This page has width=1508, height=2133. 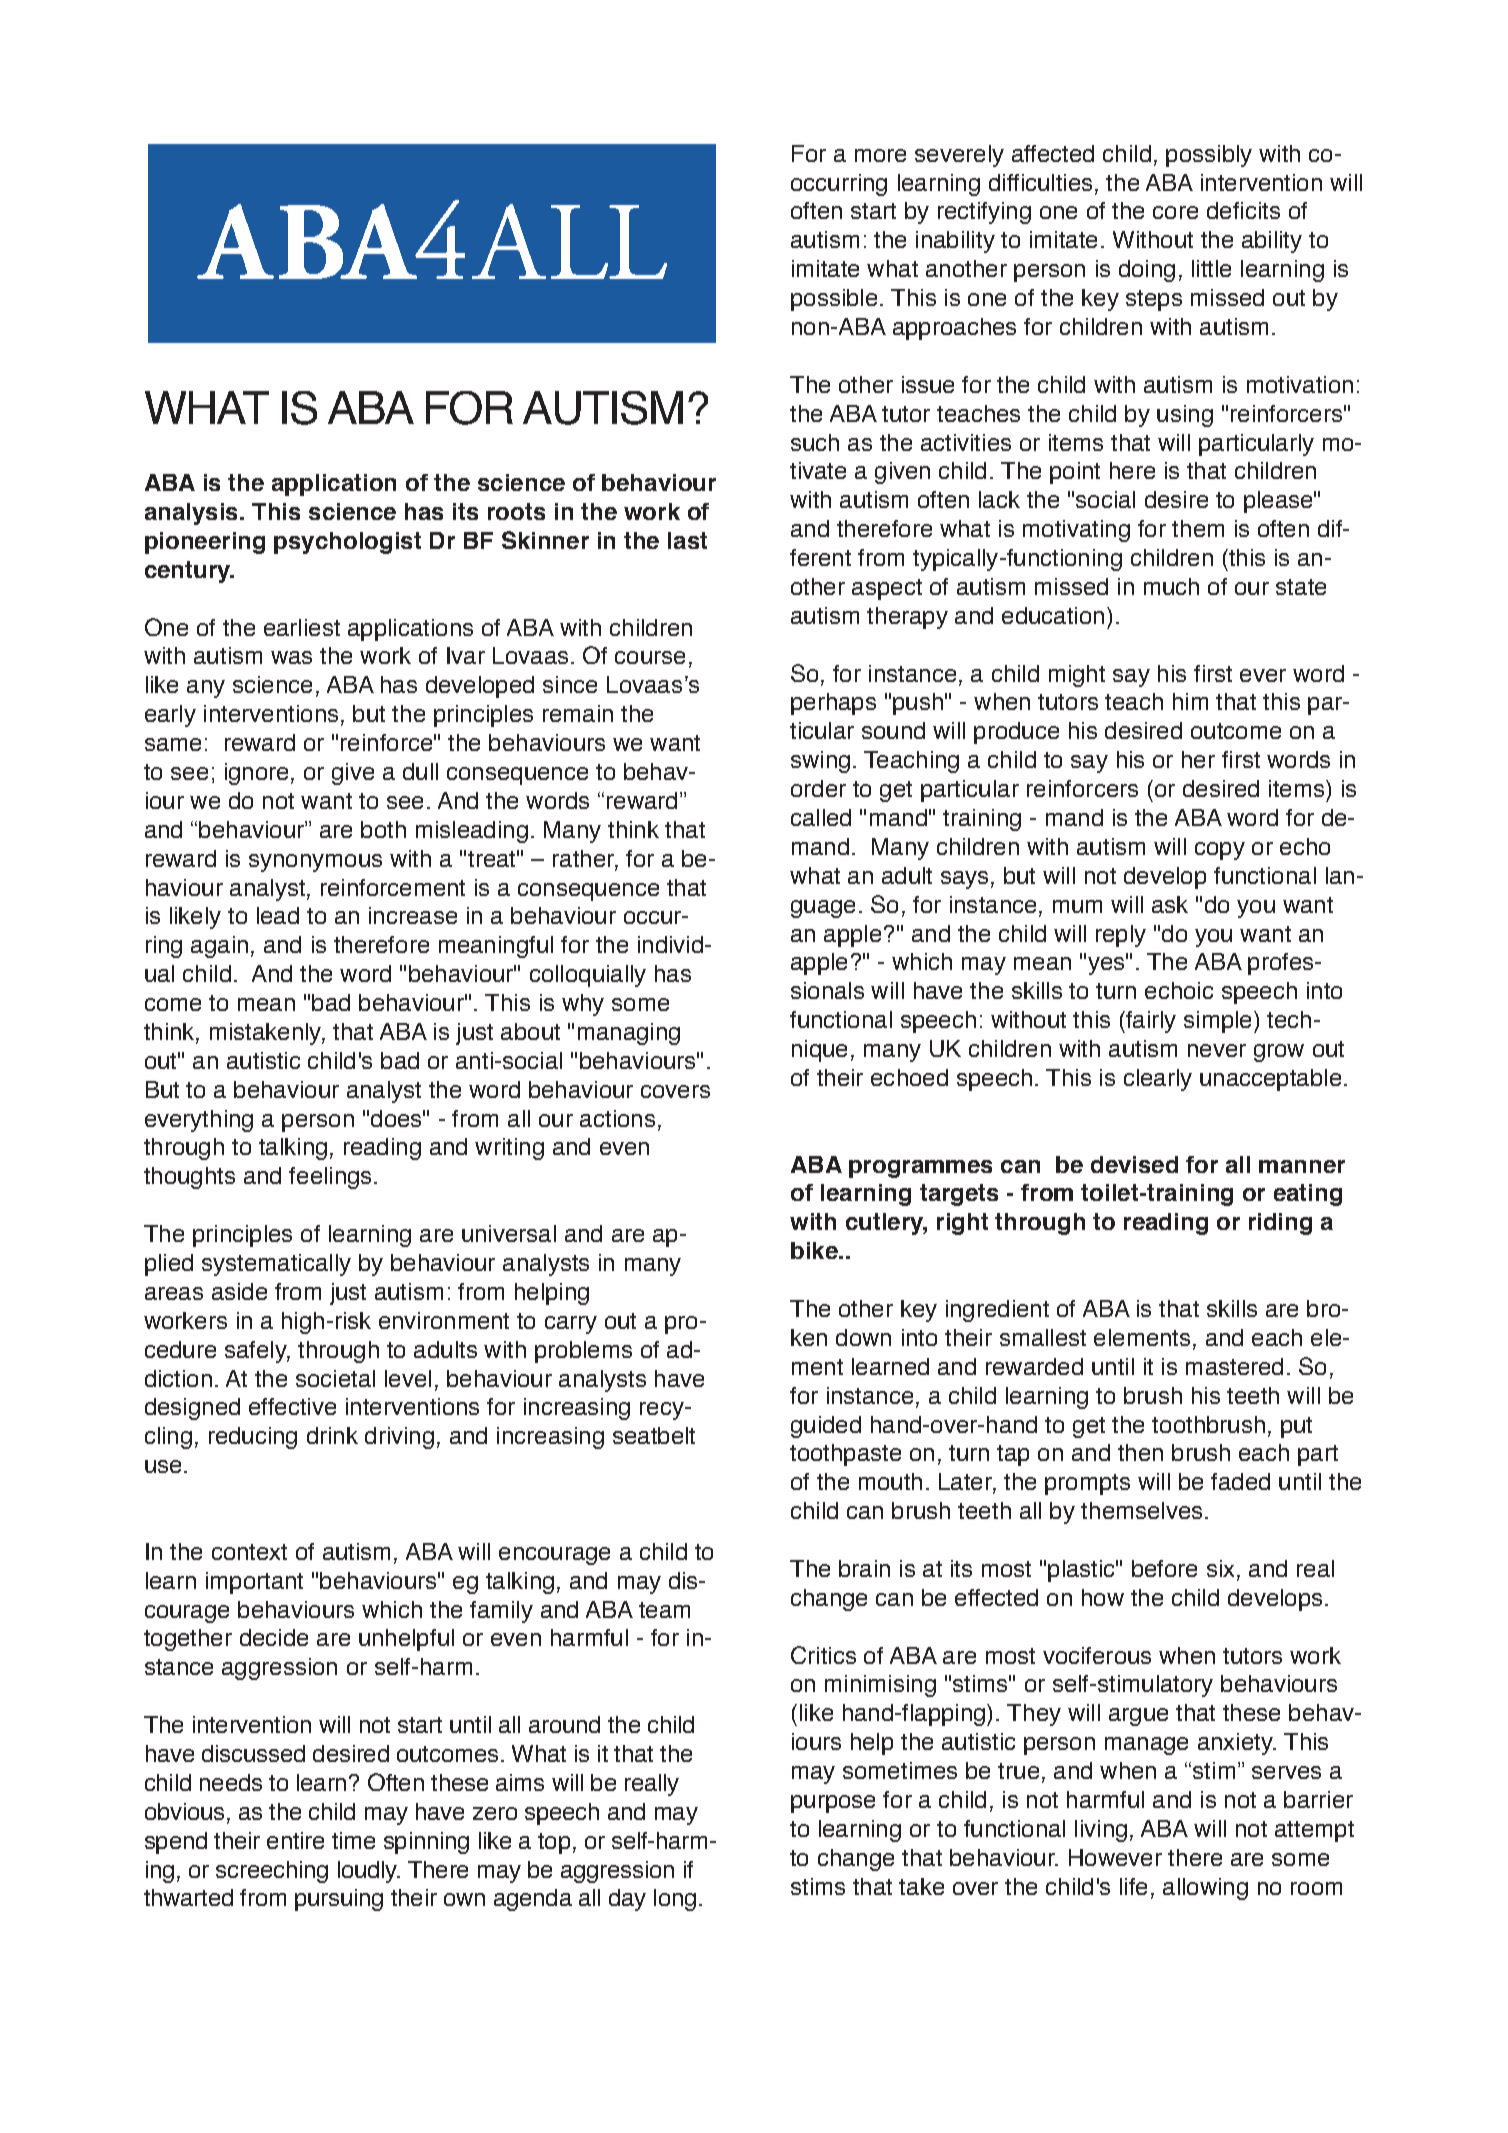 What do you see at coordinates (191, 514) in the page?
I see `analysis` at bounding box center [191, 514].
